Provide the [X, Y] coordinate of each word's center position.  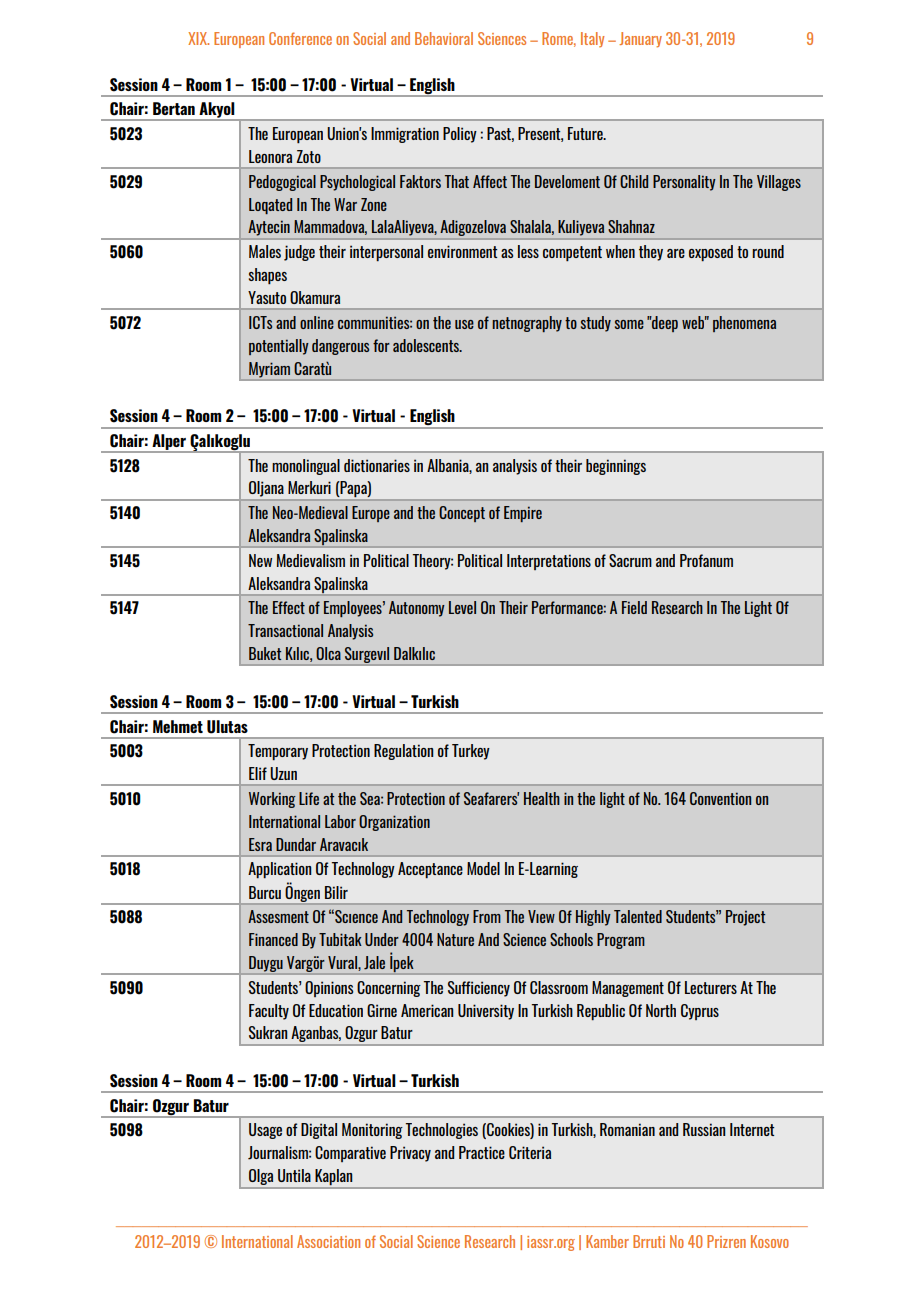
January [640, 40]
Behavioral [444, 38]
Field [634, 607]
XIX [198, 38]
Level [462, 607]
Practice [482, 1152]
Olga [261, 1177]
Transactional [285, 630]
